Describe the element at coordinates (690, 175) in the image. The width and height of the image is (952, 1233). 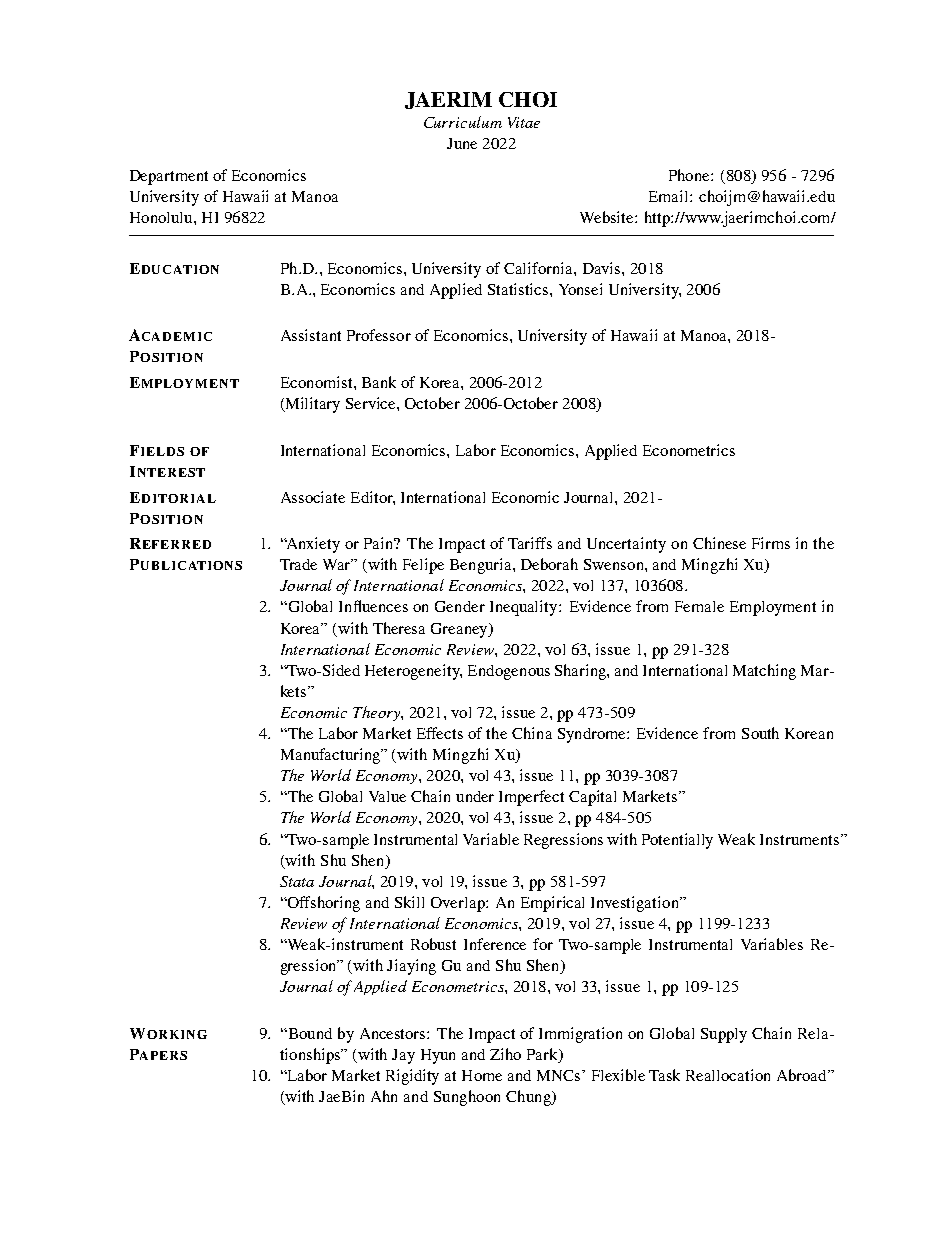
I see `Phone` at that location.
